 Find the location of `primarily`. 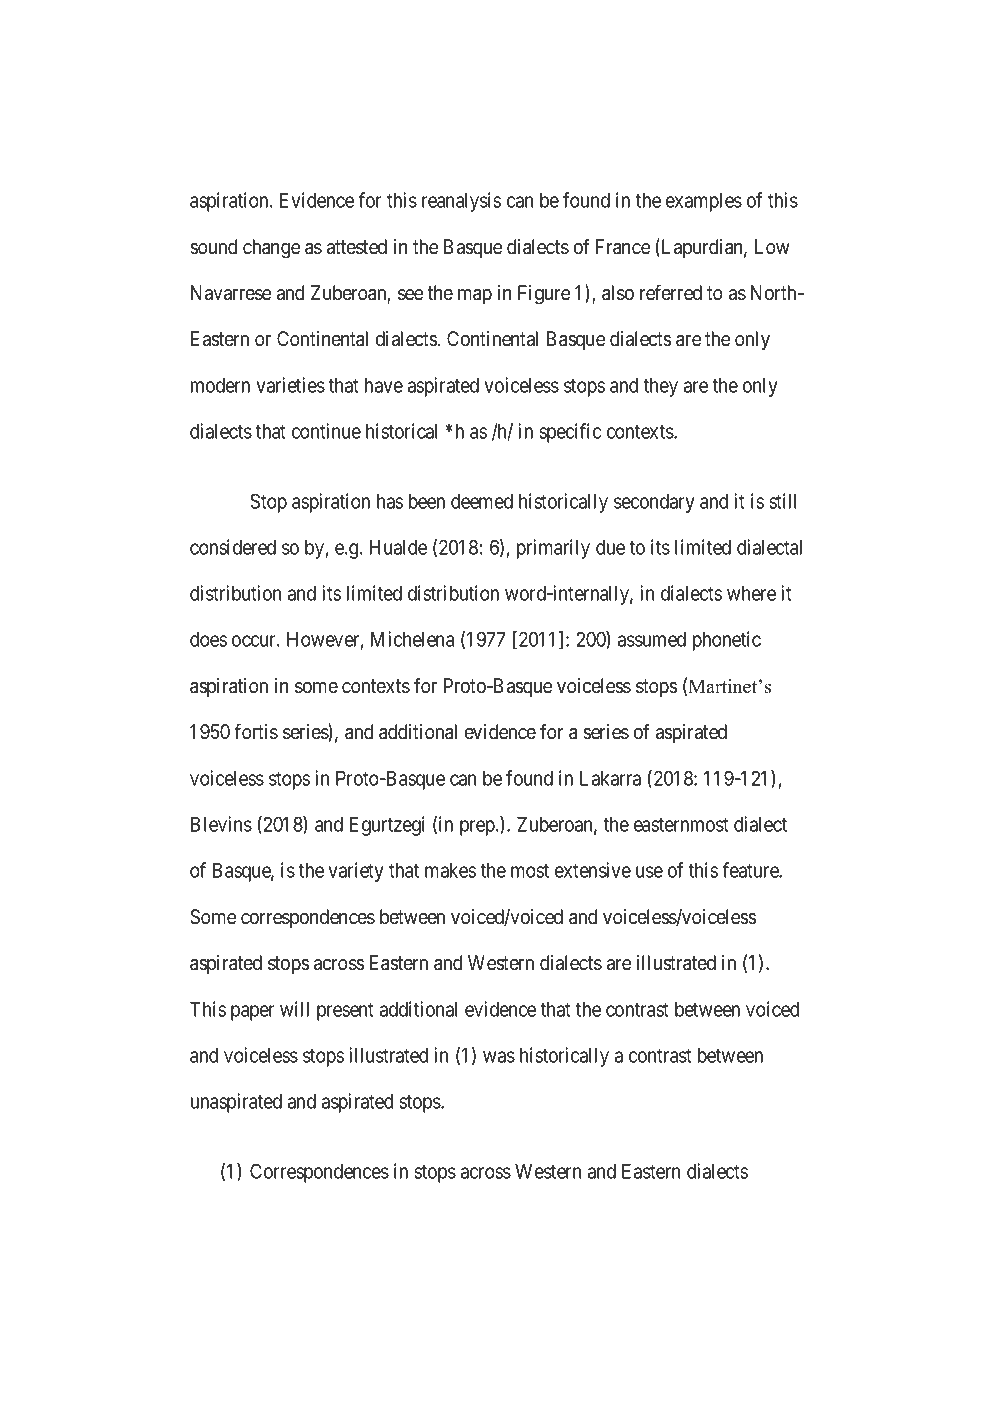

primarily is located at coordinates (553, 549).
